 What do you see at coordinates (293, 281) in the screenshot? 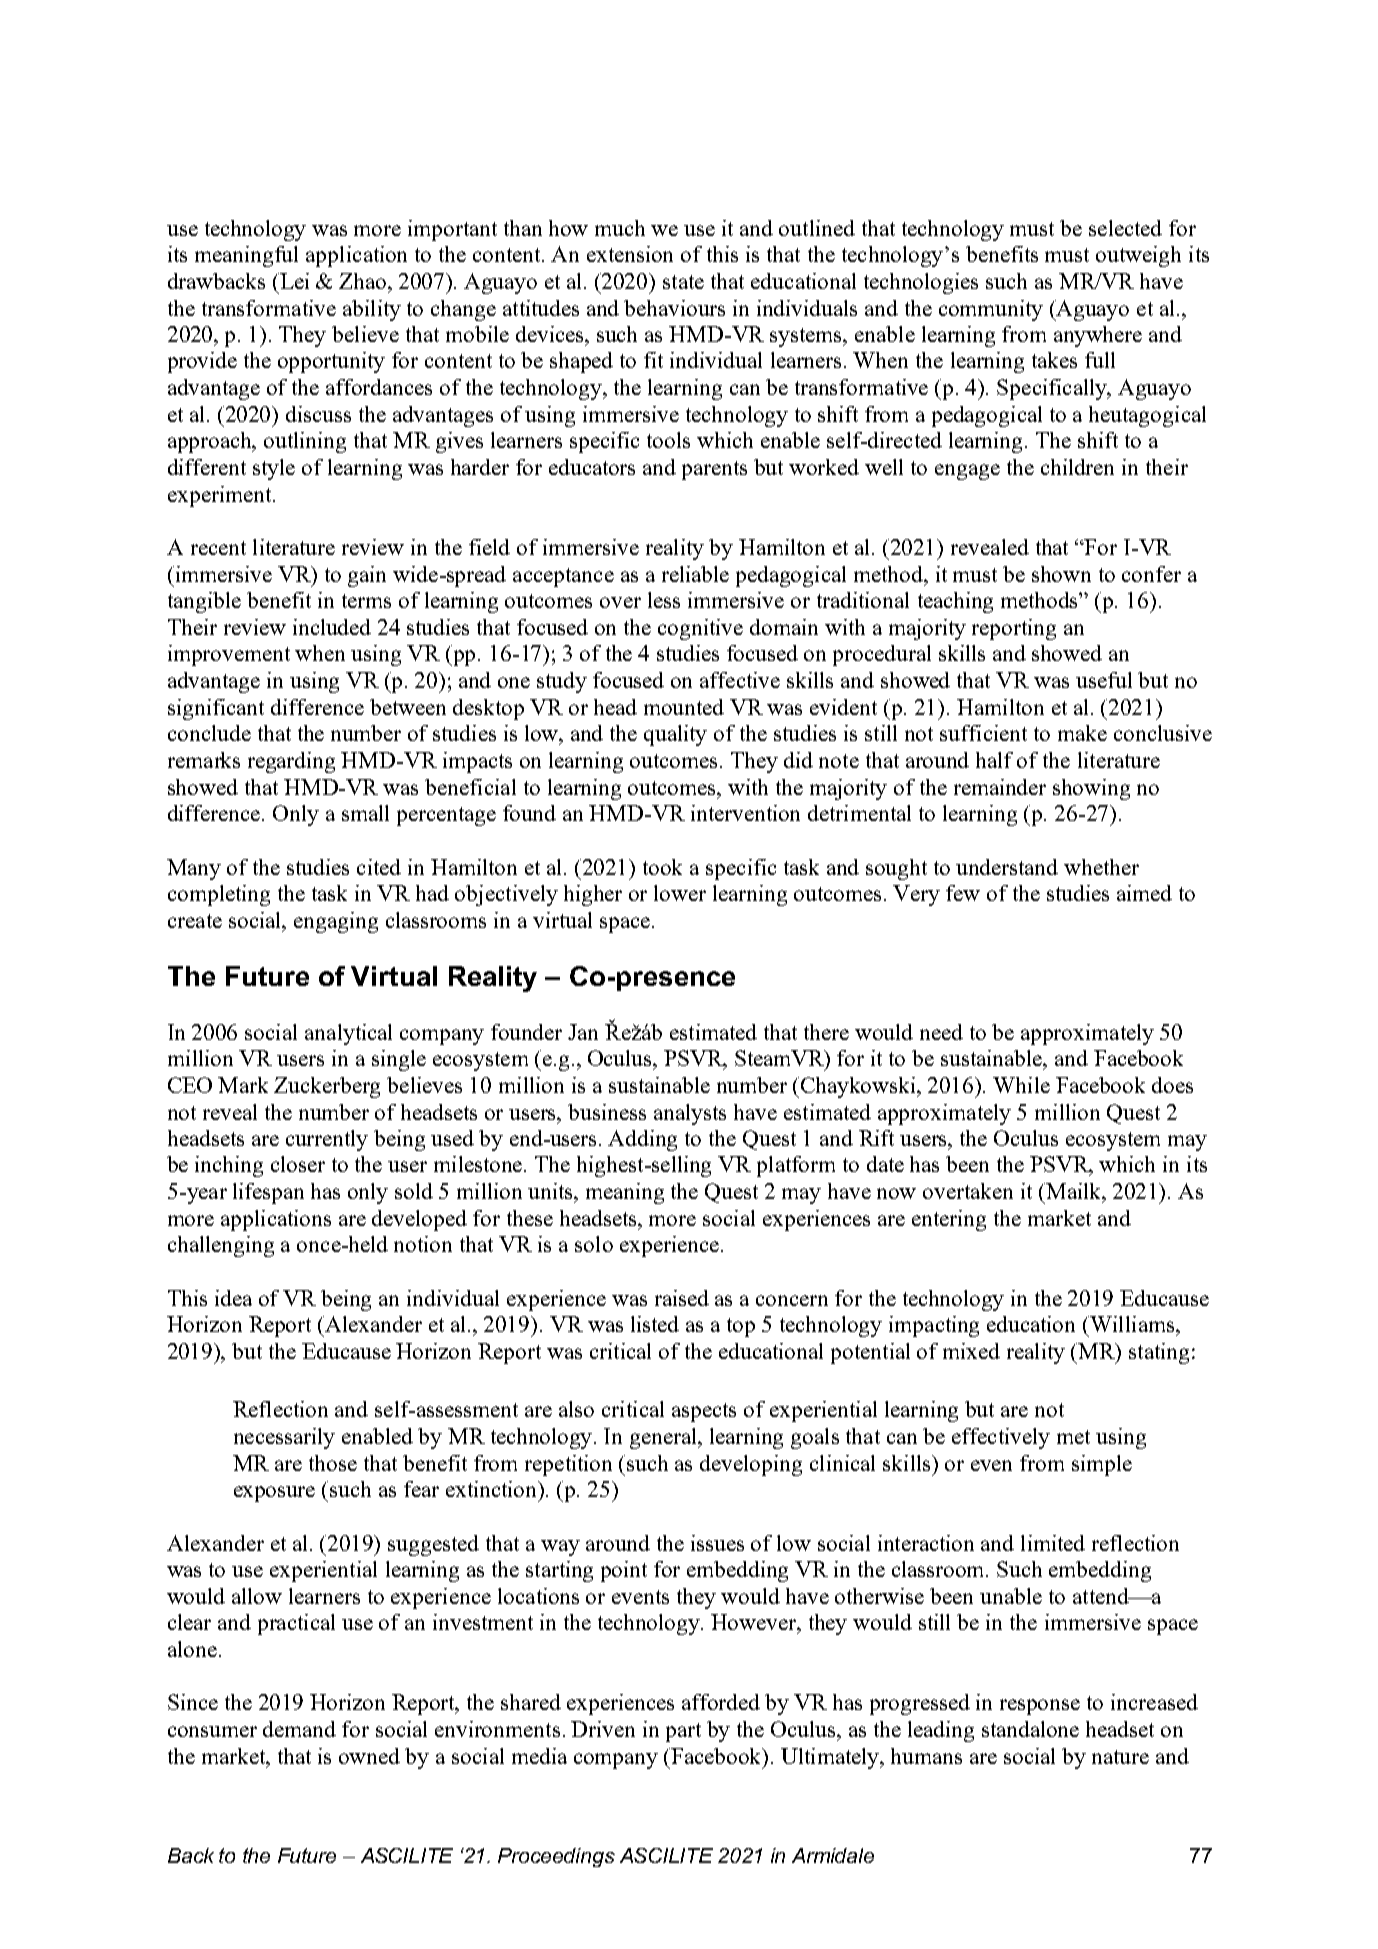
I see `Lei` at bounding box center [293, 281].
